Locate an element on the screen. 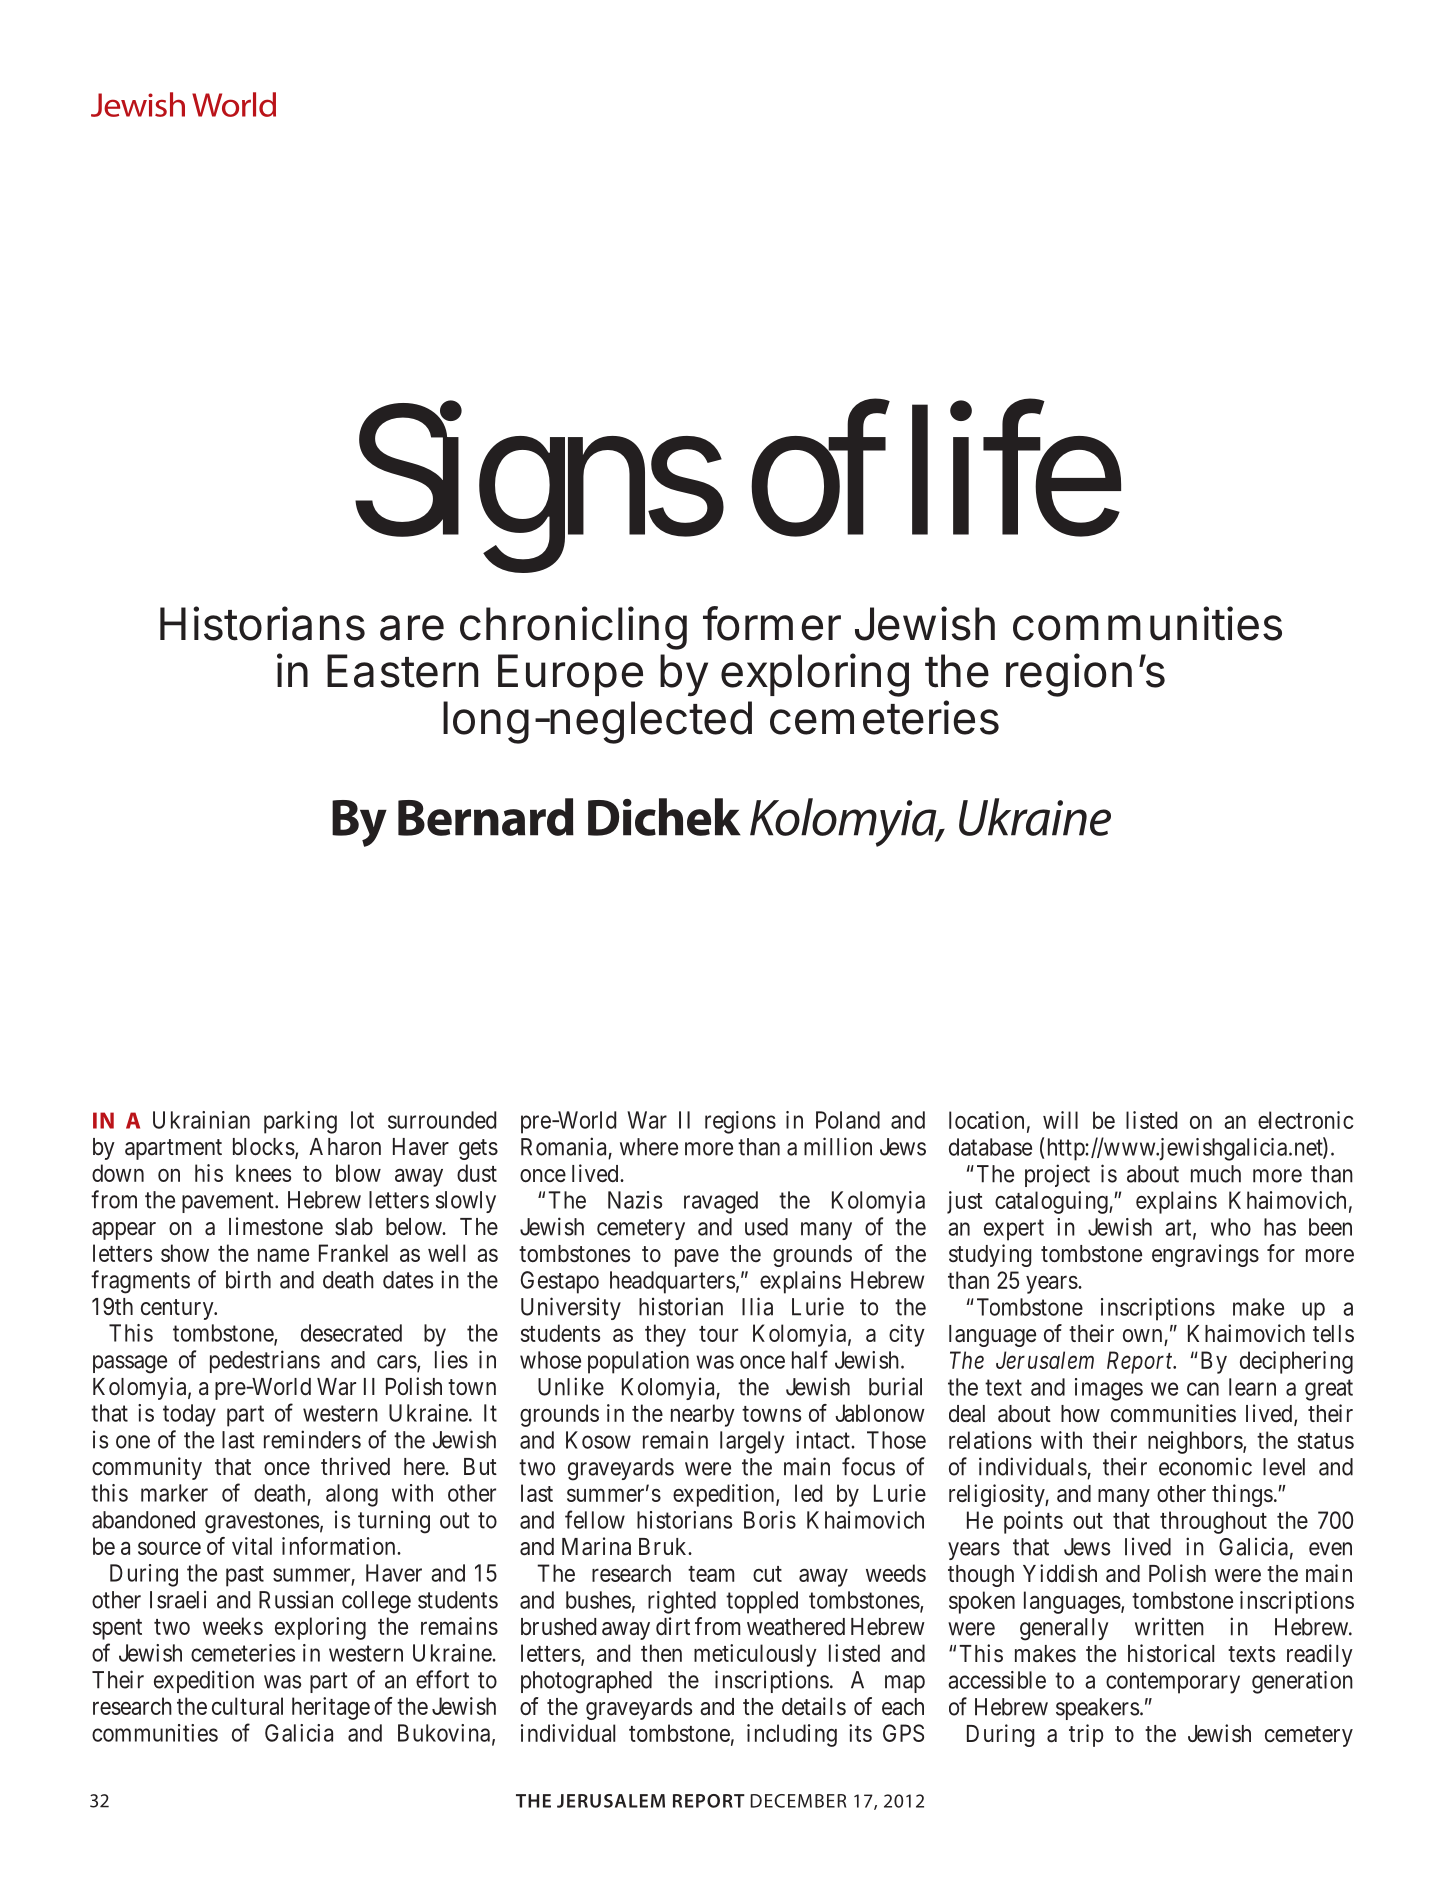 The image size is (1441, 1897). nearby is located at coordinates (703, 1415).
